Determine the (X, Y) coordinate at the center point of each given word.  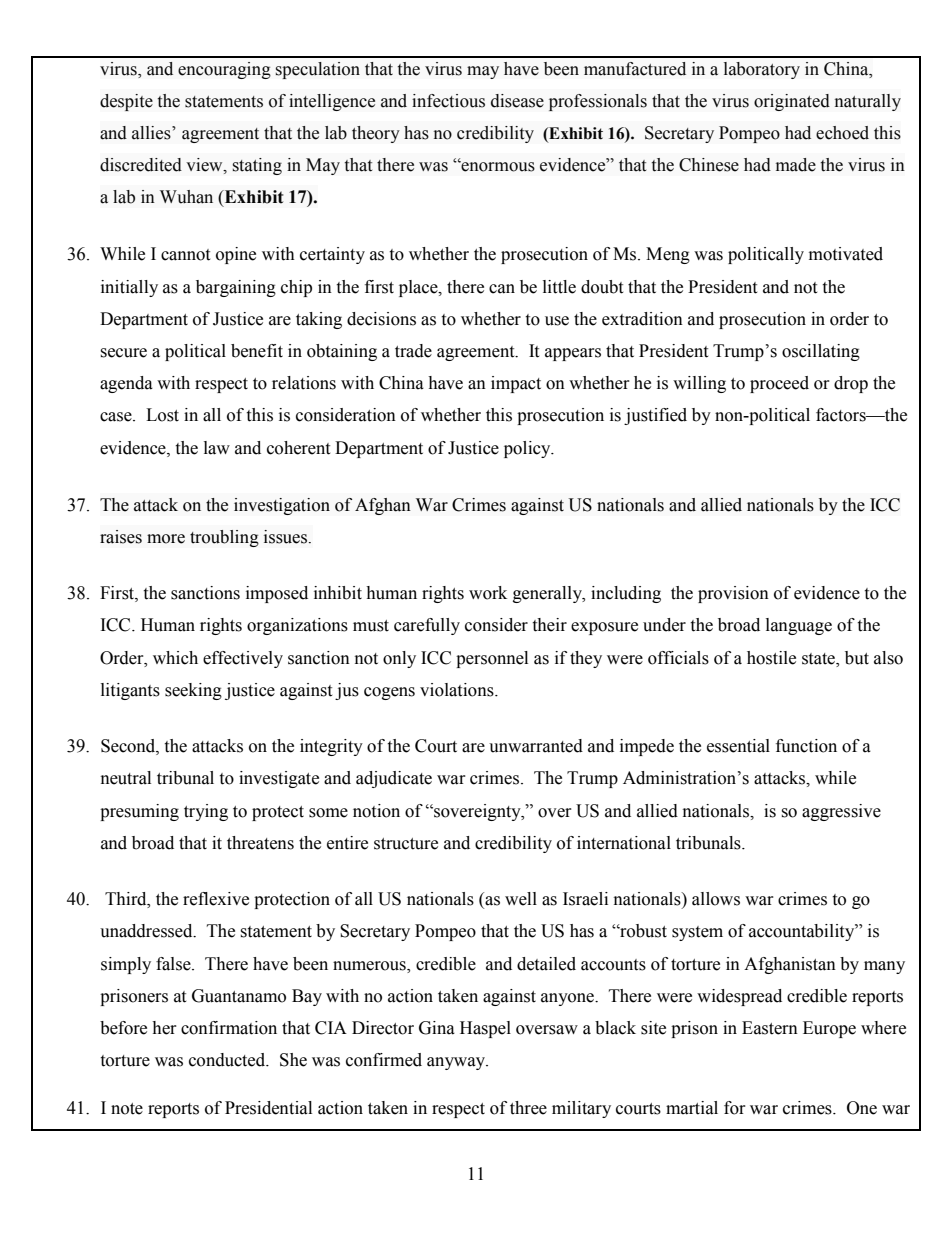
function (806, 746)
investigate (279, 779)
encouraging (224, 70)
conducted (228, 1060)
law (217, 448)
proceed (779, 384)
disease (517, 101)
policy (528, 449)
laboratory (762, 70)
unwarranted (536, 746)
